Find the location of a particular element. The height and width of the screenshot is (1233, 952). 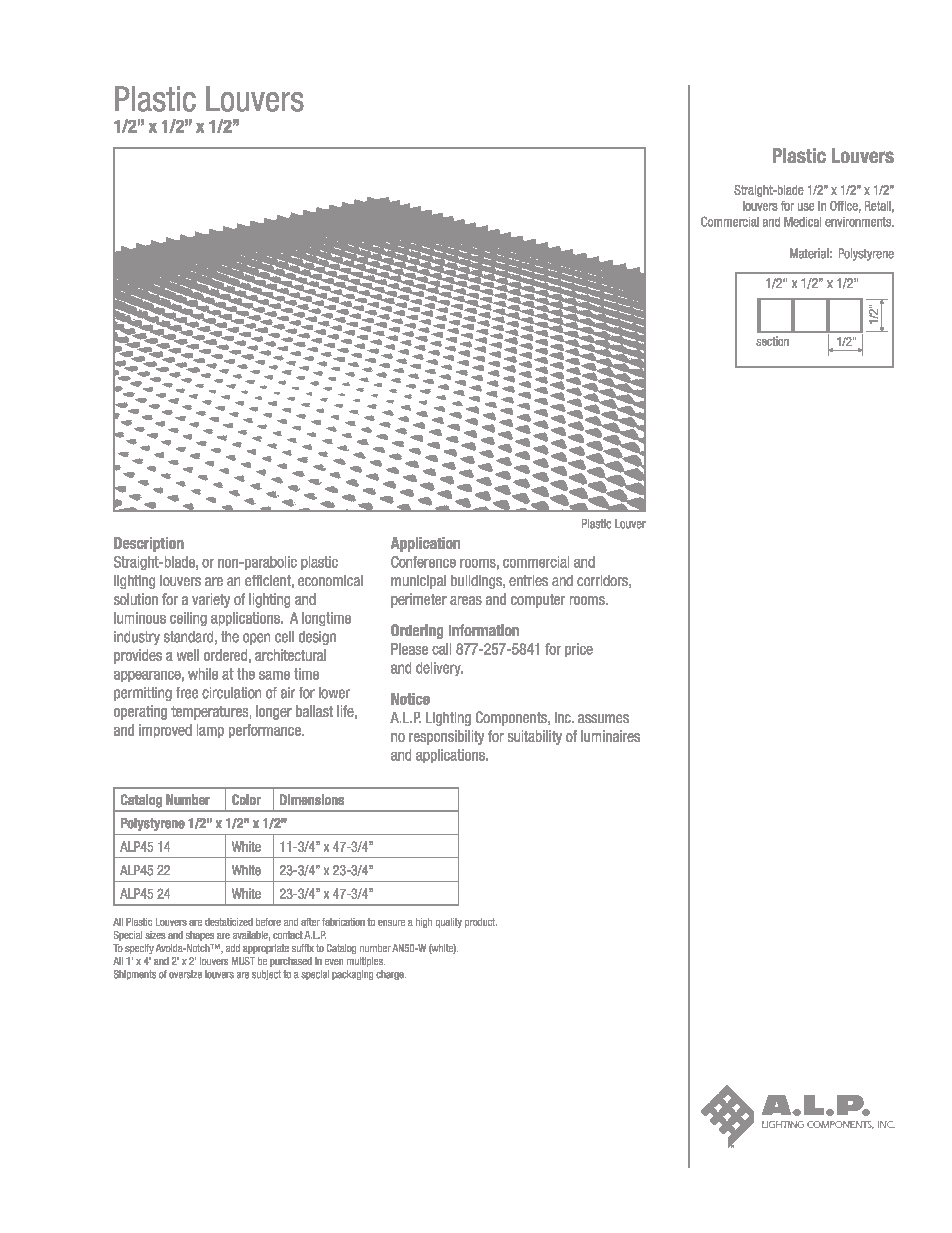

product is located at coordinates (481, 923).
